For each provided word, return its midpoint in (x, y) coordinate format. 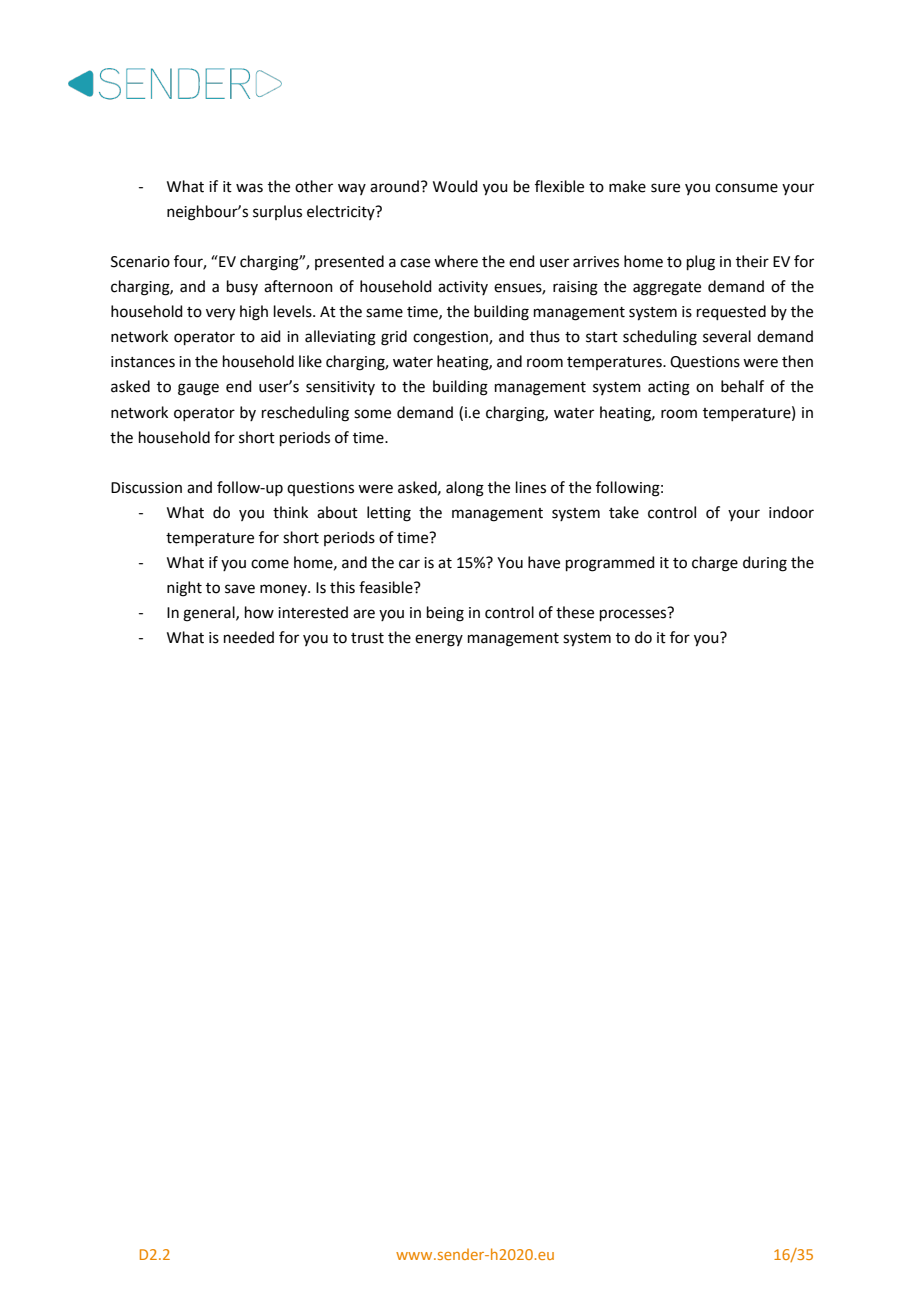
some (372, 414)
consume (746, 188)
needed (249, 637)
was (249, 188)
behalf (742, 386)
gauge (198, 389)
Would (455, 186)
